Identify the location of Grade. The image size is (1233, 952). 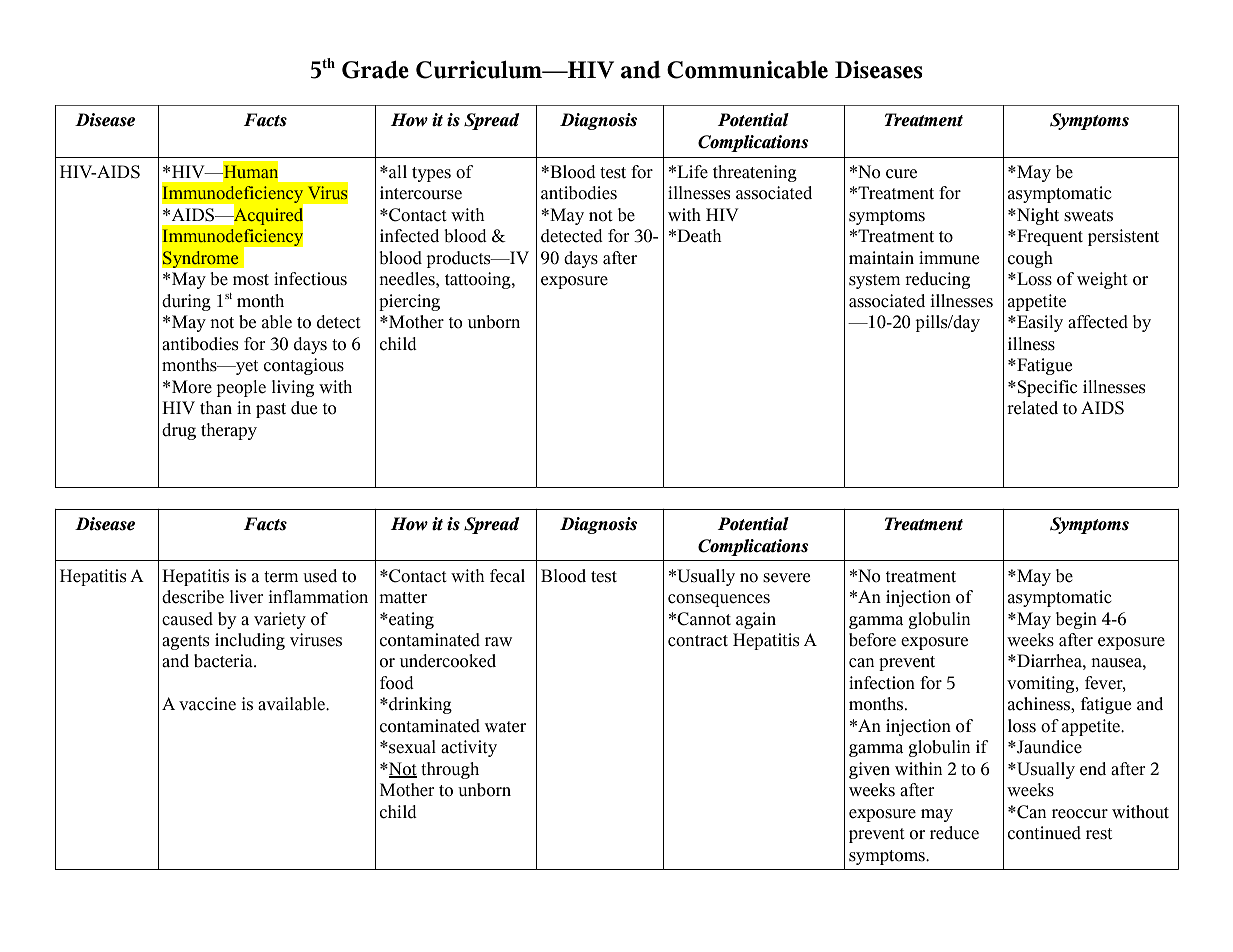
(375, 69).
